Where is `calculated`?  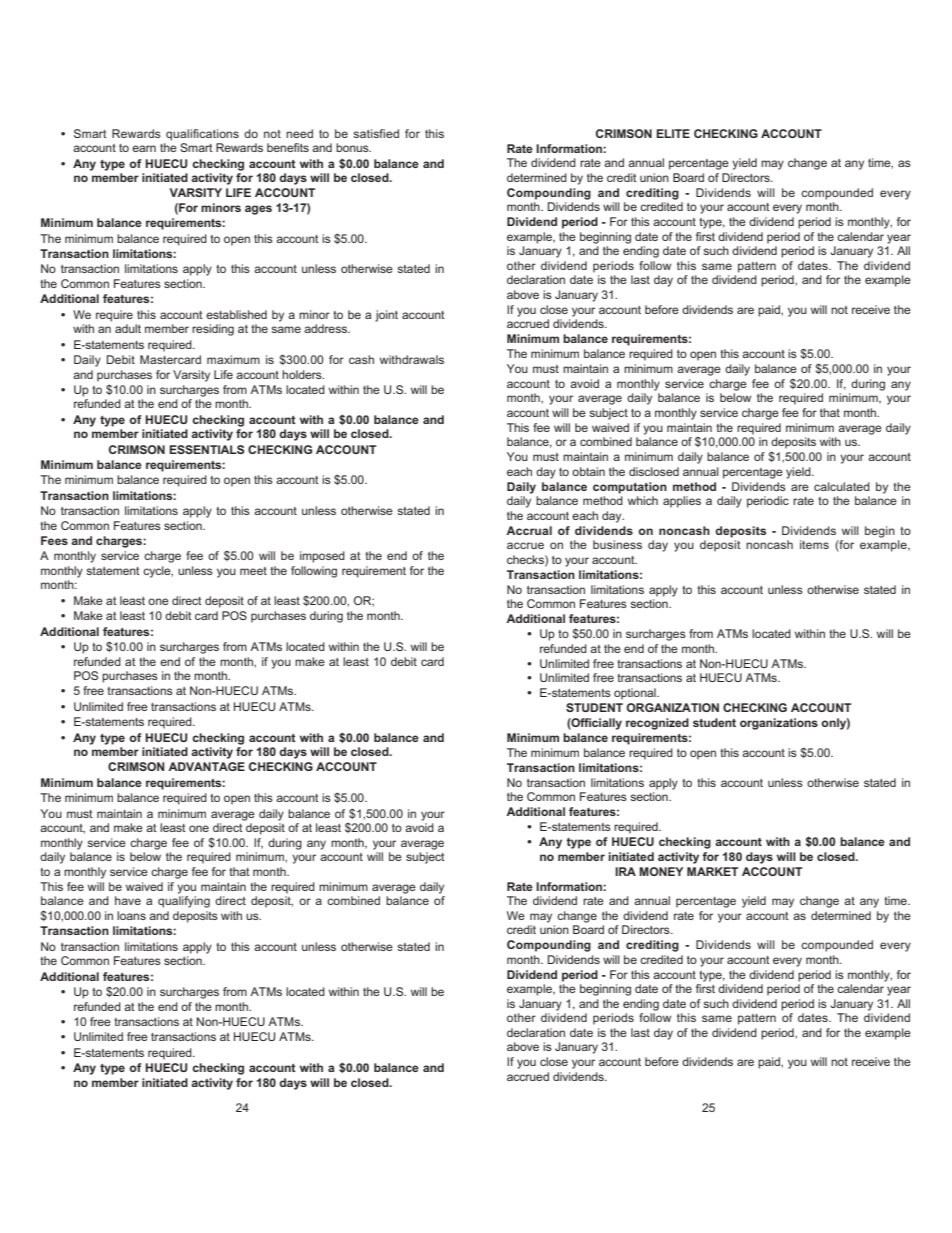
calculated is located at coordinates (842, 486).
